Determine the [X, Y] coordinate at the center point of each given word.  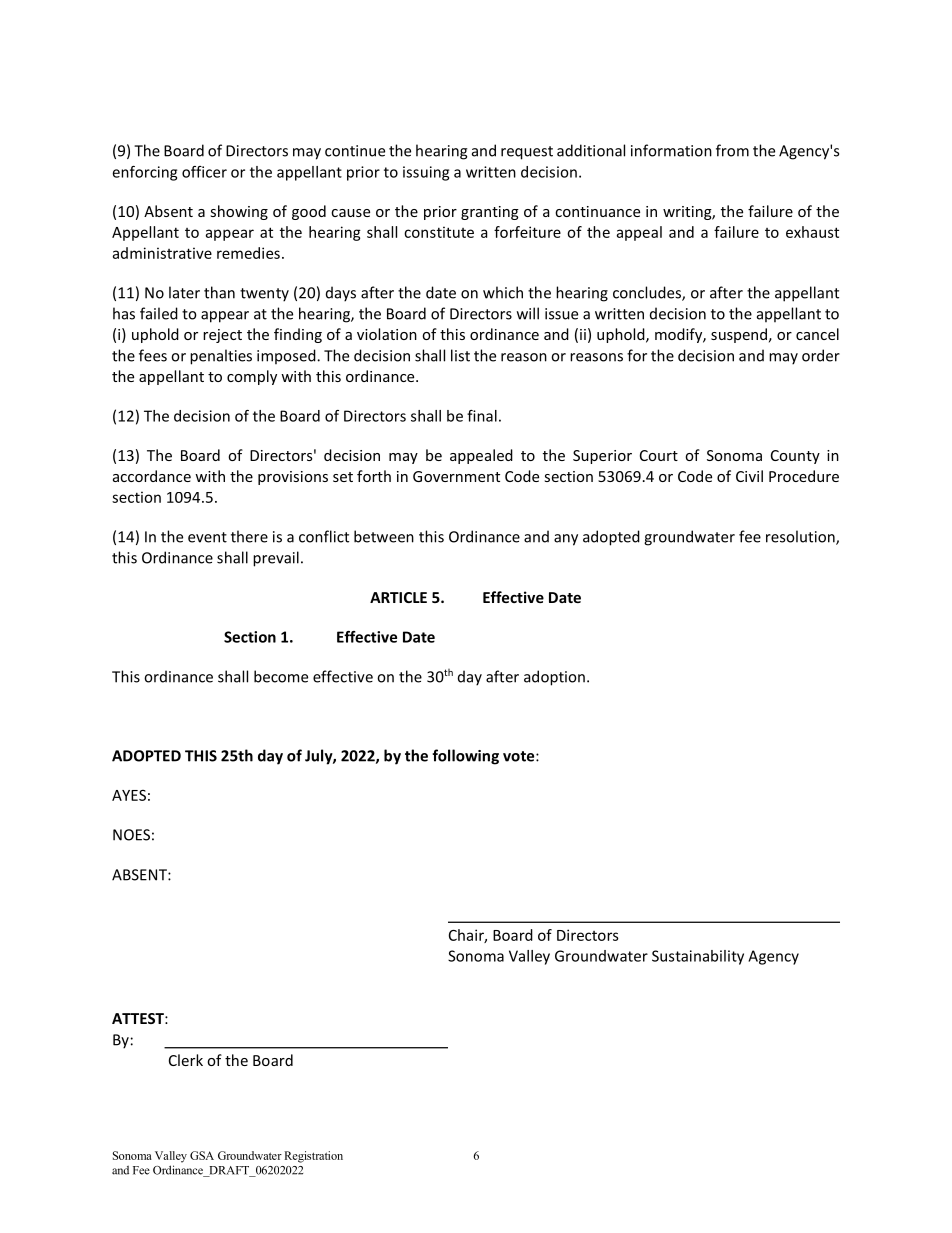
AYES [129, 795]
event [207, 537]
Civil [749, 476]
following [465, 757]
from [732, 150]
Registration [313, 1157]
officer [204, 172]
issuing [426, 173]
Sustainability [698, 957]
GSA [202, 1155]
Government [456, 476]
